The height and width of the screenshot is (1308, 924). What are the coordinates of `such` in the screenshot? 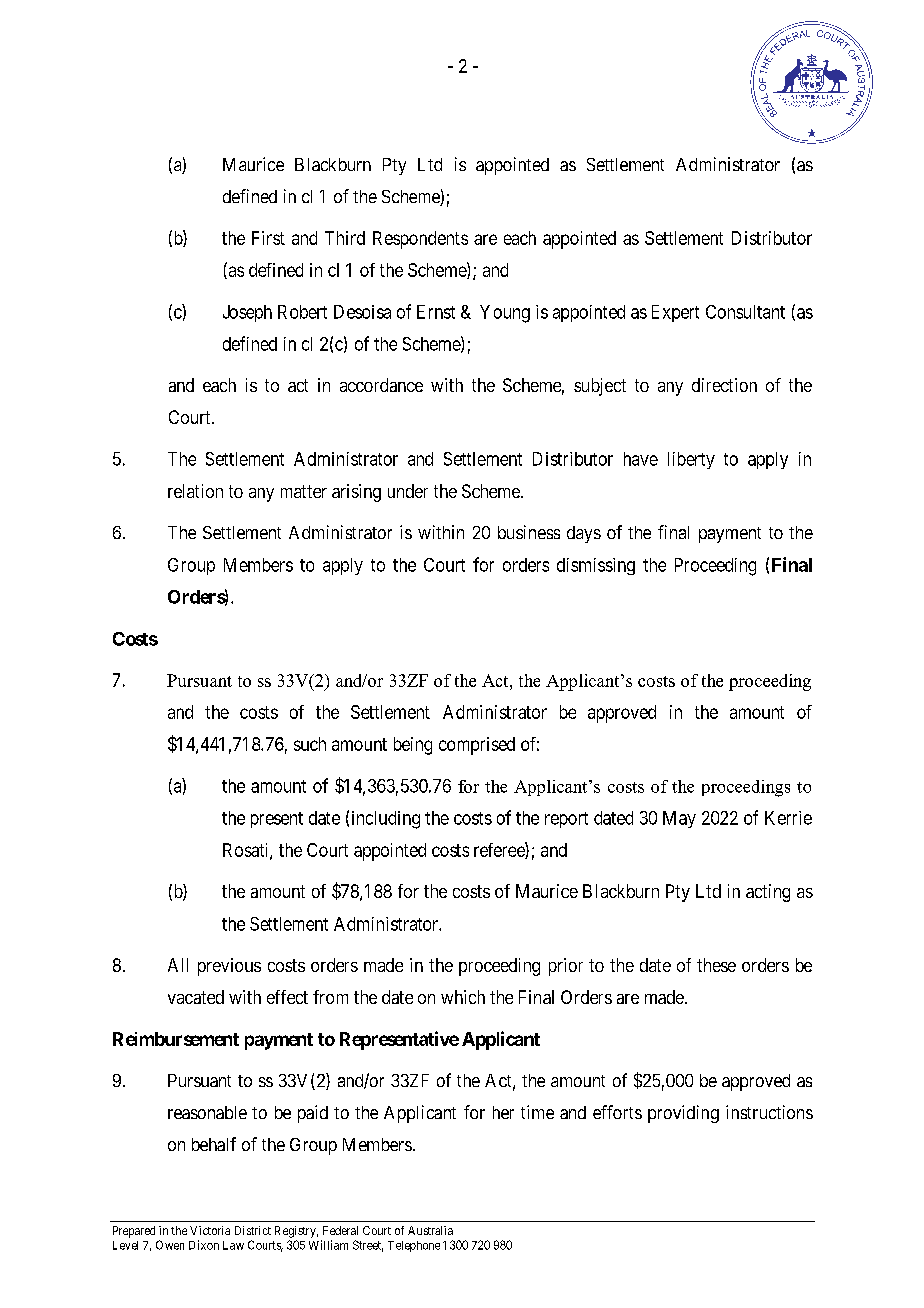 It's located at (310, 744).
